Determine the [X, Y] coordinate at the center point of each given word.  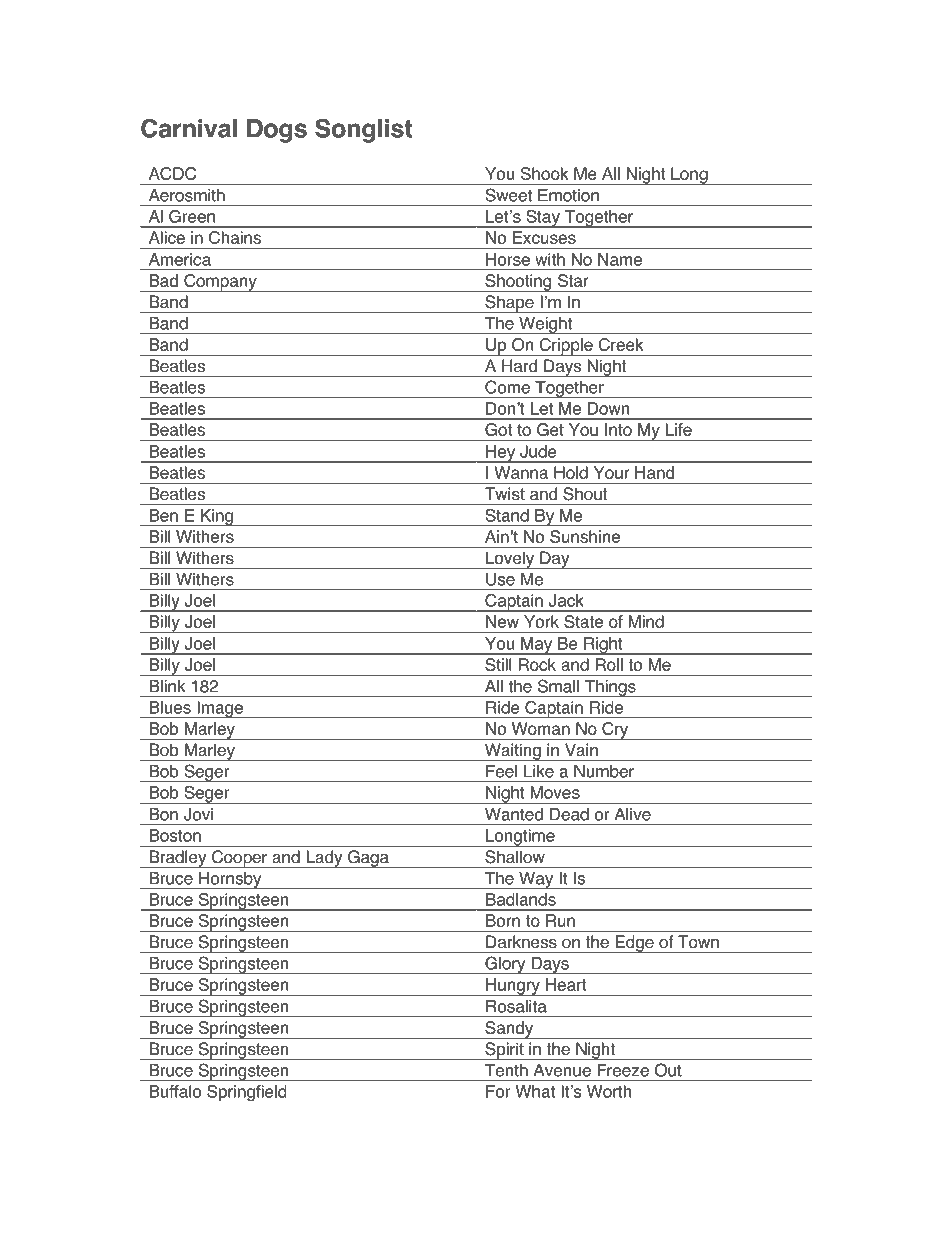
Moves [555, 792]
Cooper [240, 859]
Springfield [246, 1093]
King [217, 518]
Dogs [277, 131]
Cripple [566, 347]
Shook [545, 173]
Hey [501, 454]
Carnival [189, 128]
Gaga [368, 859]
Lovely [510, 560]
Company [220, 283]
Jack [566, 600]
